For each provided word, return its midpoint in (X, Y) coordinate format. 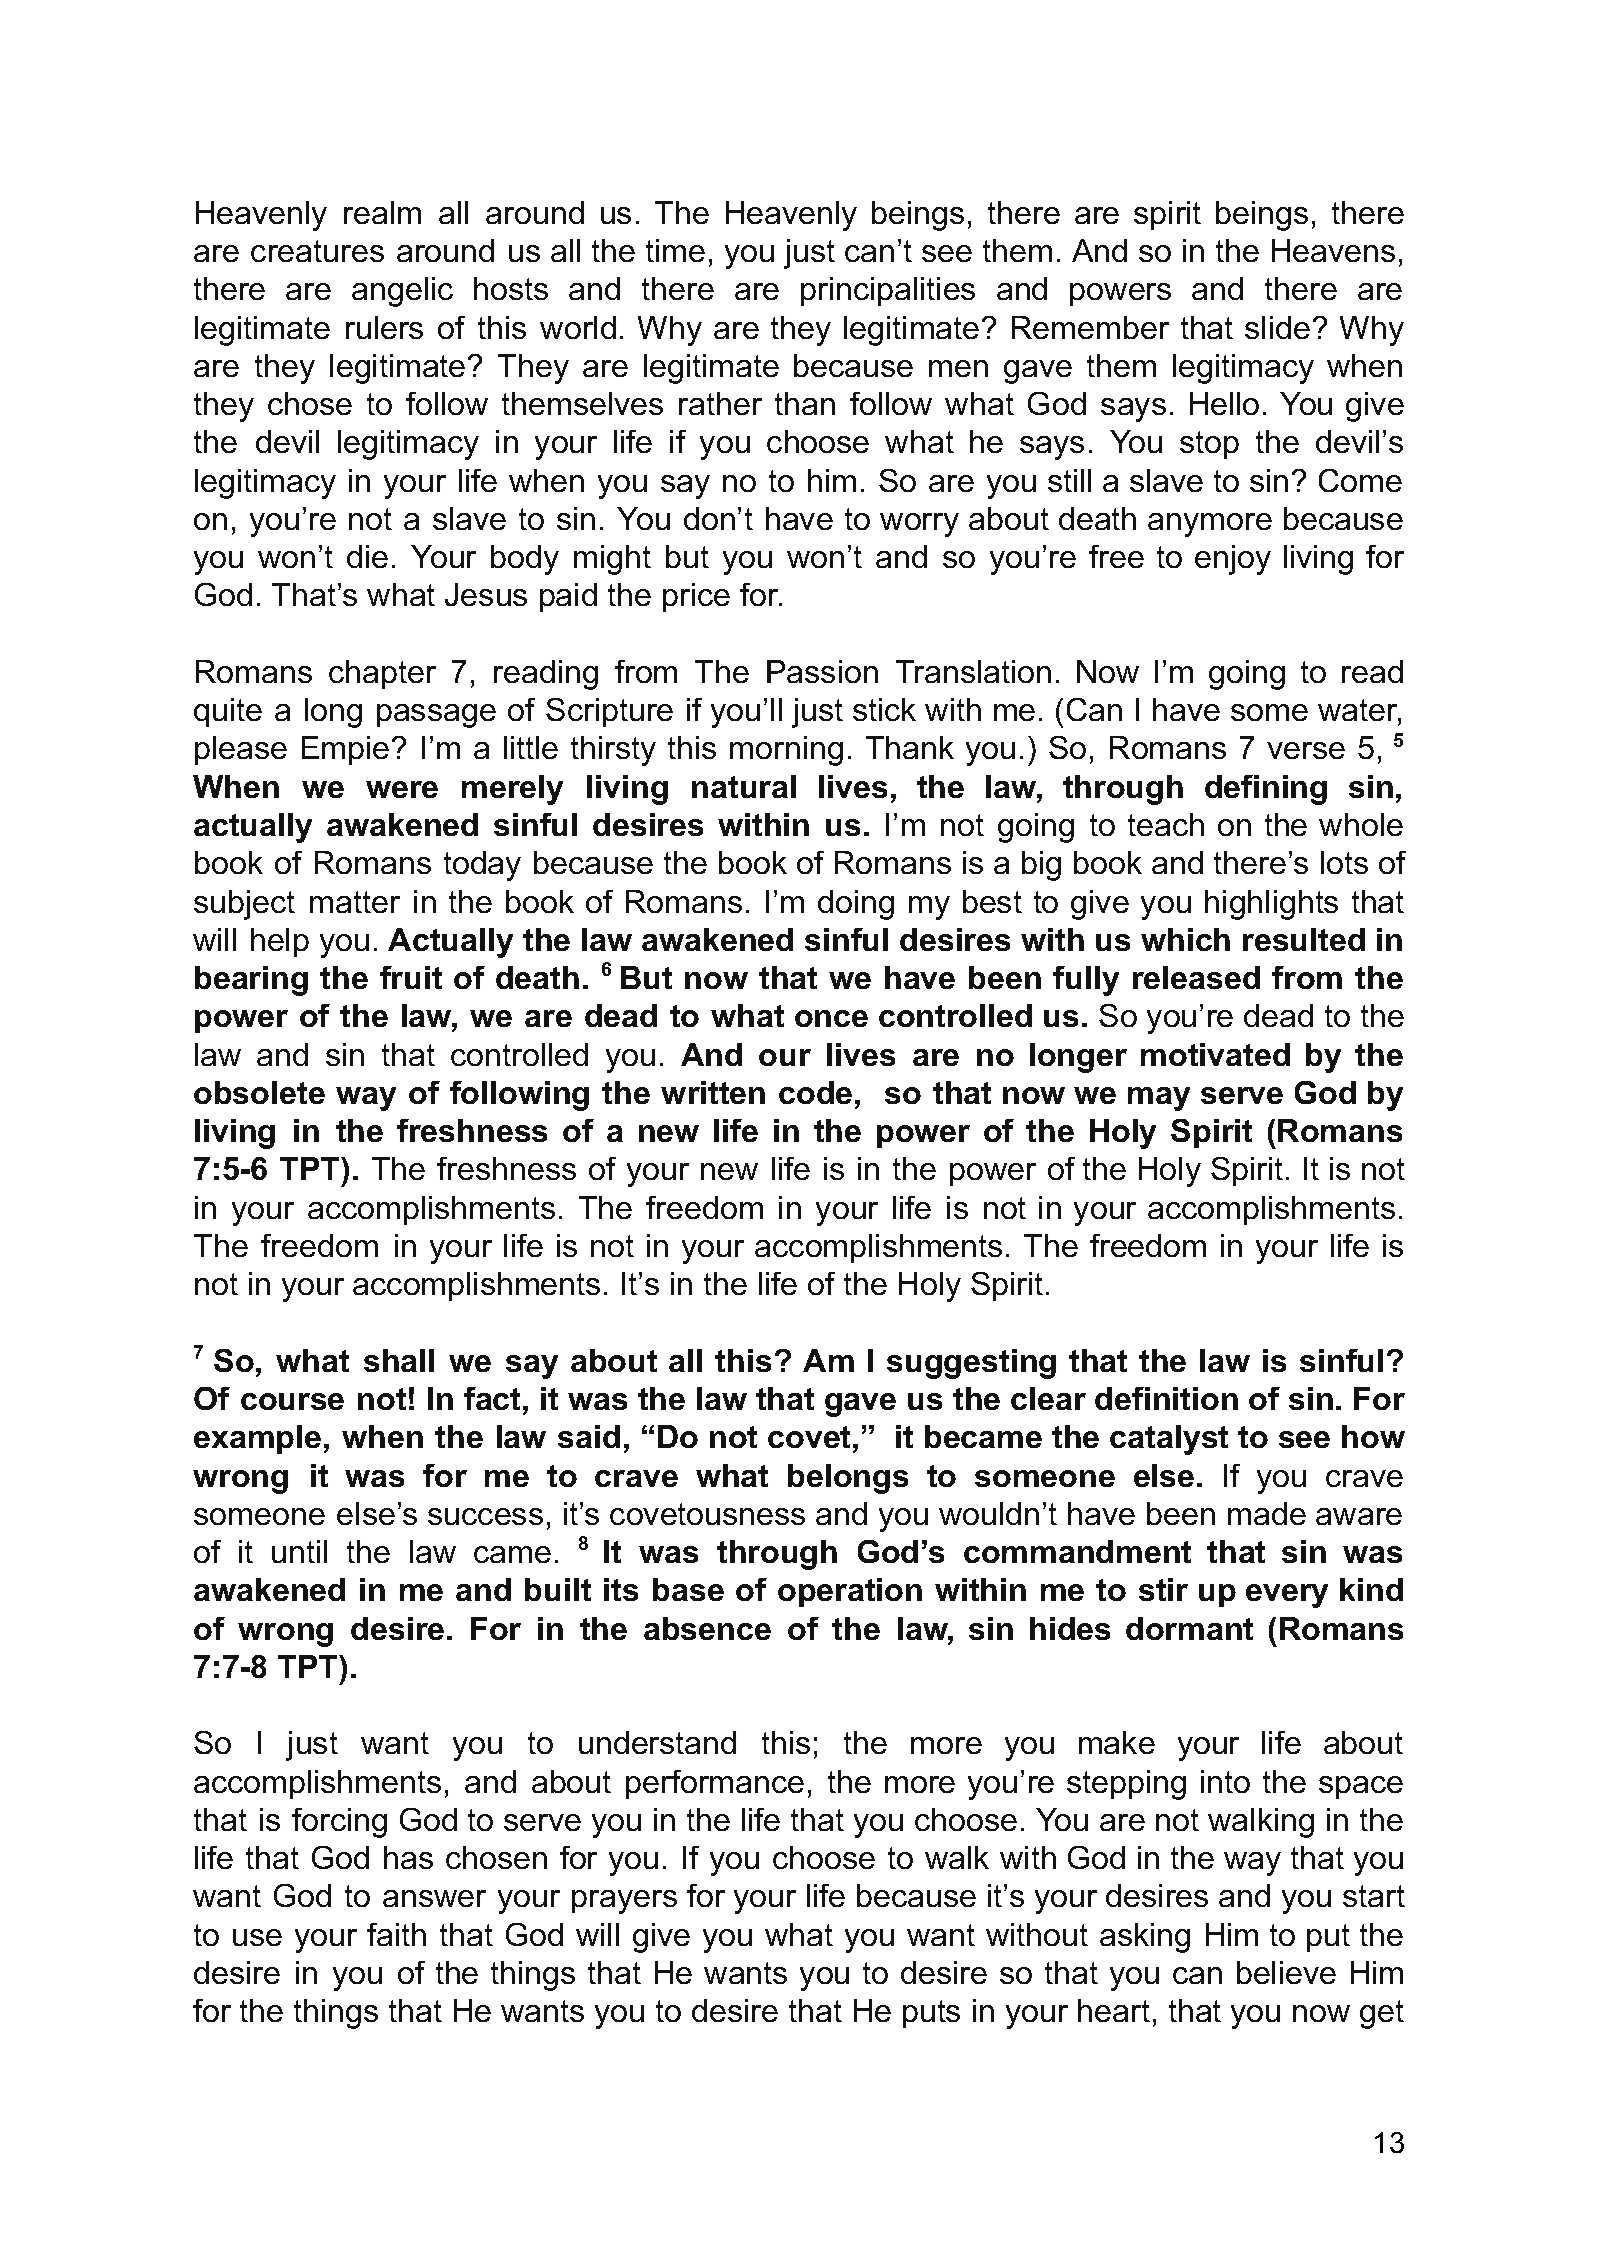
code (815, 1092)
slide (1277, 327)
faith (396, 1934)
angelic (402, 292)
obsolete (259, 1092)
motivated (1215, 1054)
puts (931, 2014)
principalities (888, 291)
